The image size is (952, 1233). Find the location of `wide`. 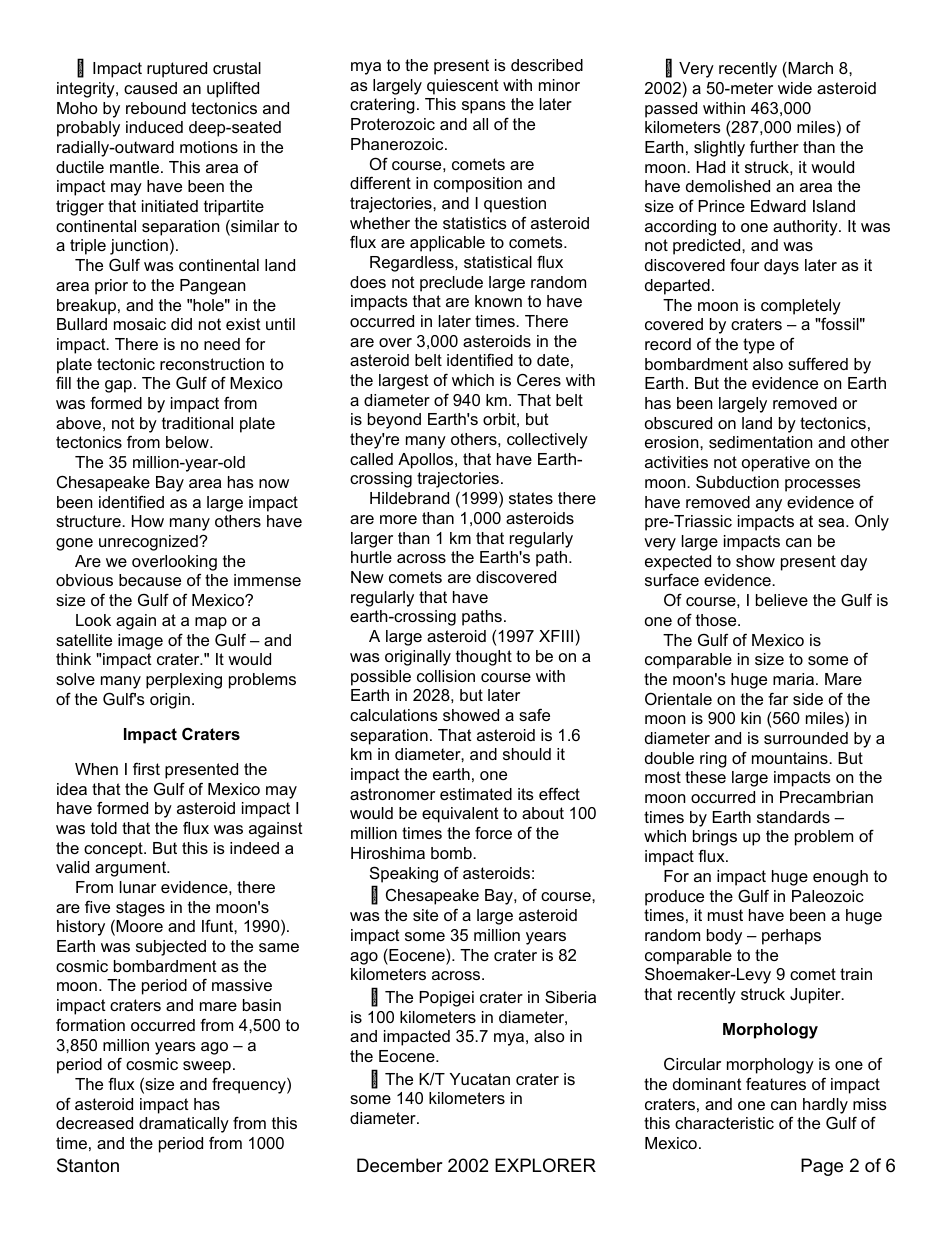

wide is located at coordinates (795, 88).
